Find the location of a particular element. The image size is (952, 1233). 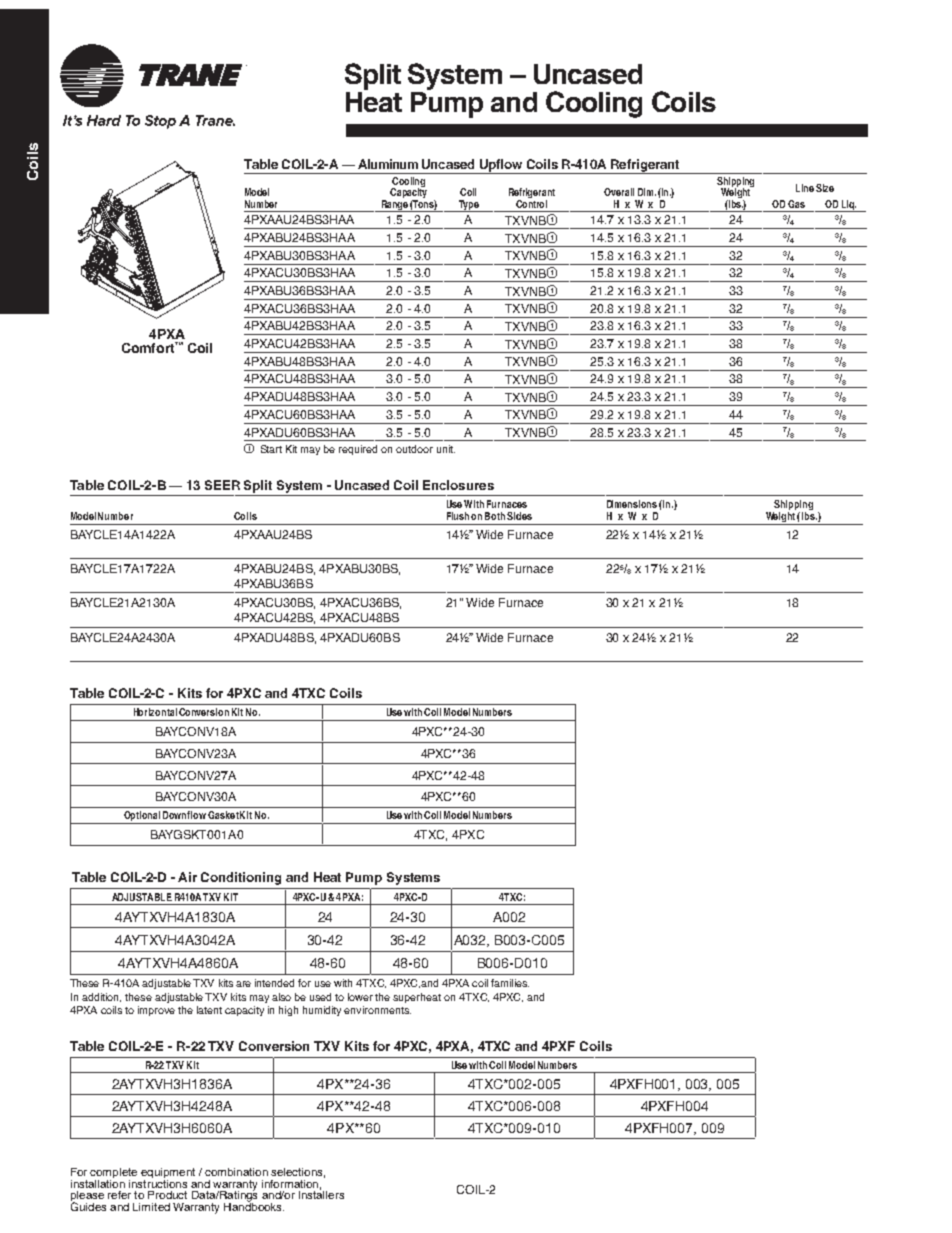

SEER is located at coordinates (222, 485).
